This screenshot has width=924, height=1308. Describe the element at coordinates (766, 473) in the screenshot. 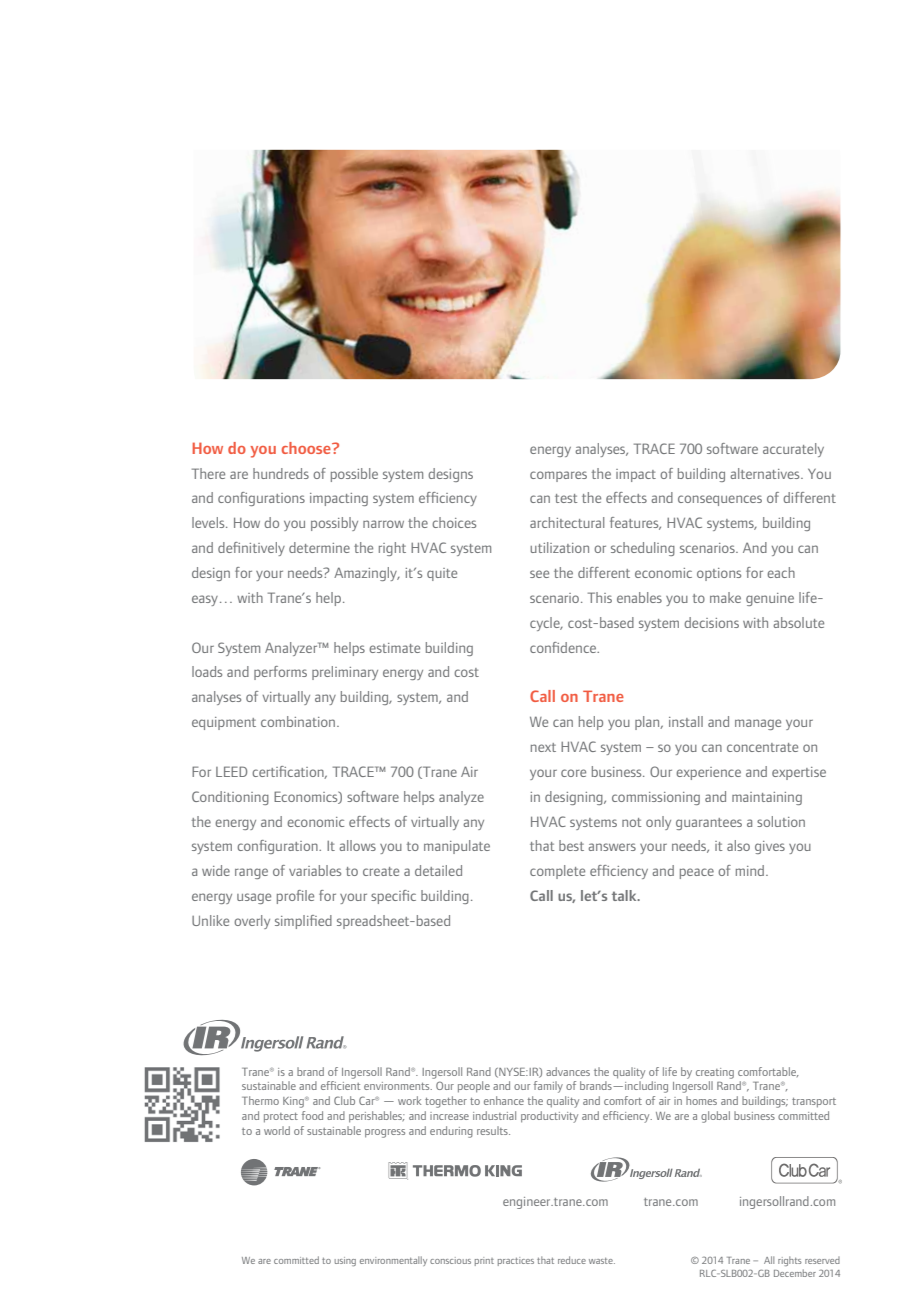

I see `alternatives` at that location.
